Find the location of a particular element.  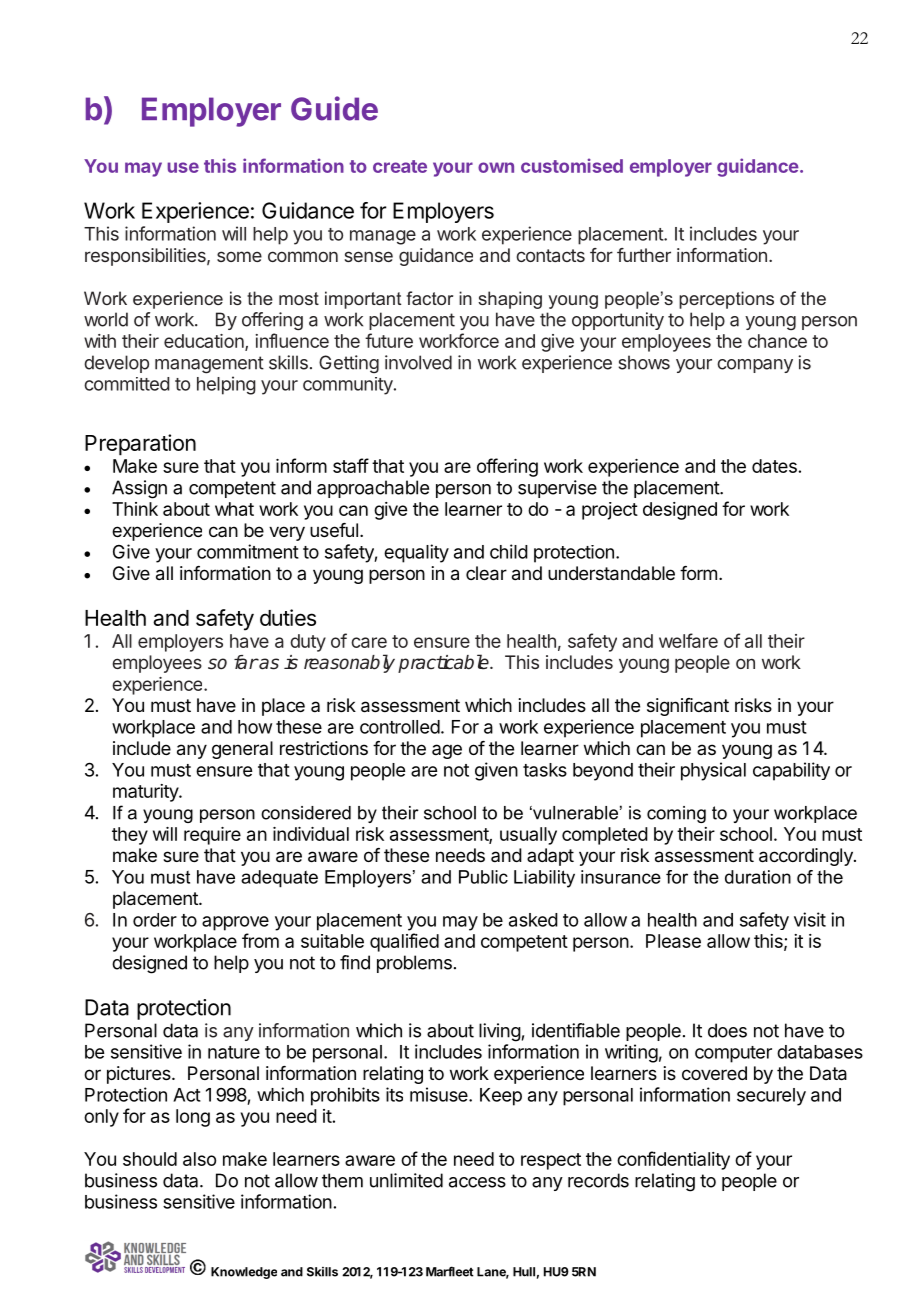

access is located at coordinates (477, 1182).
